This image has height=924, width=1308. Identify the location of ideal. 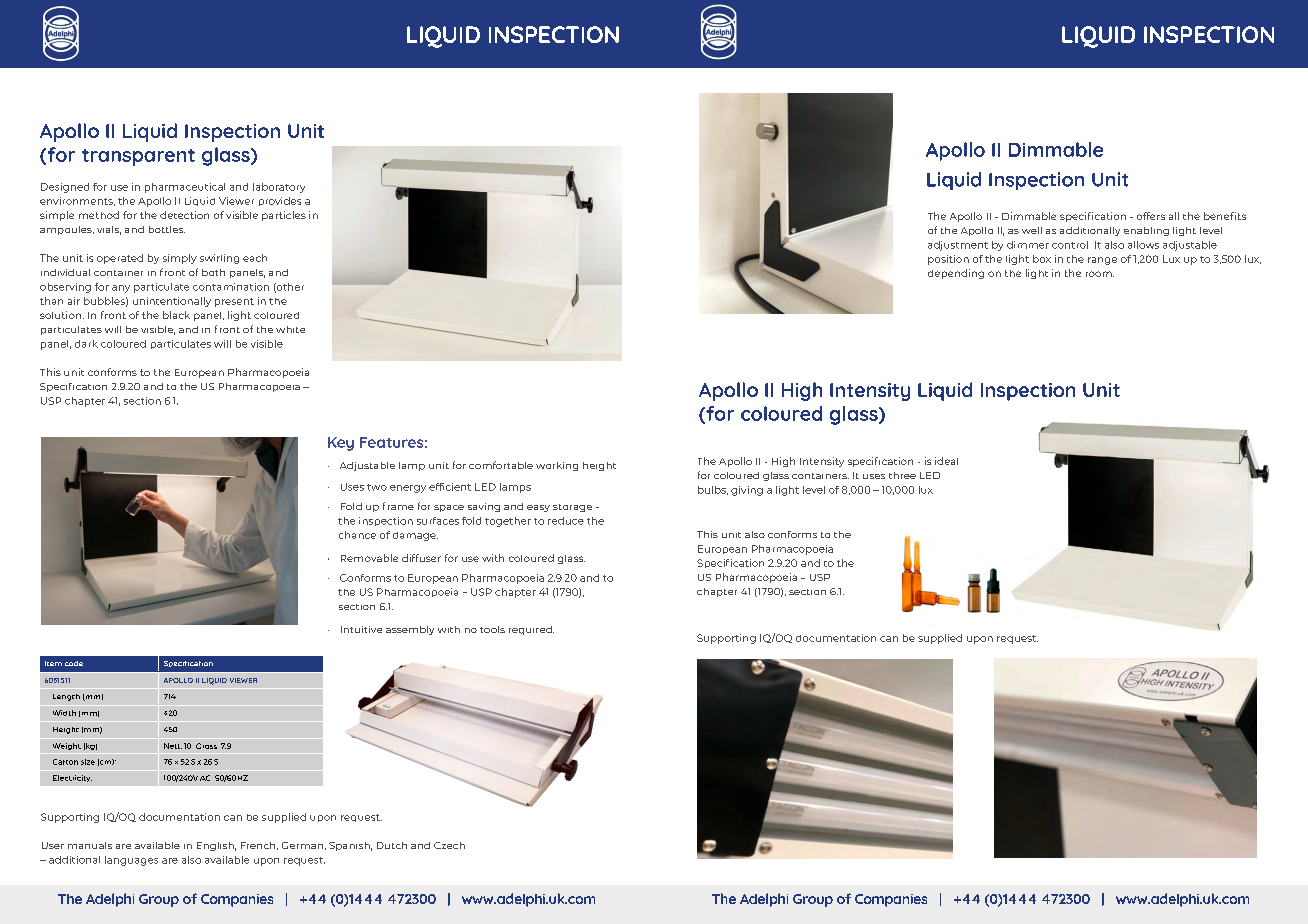
(946, 461).
